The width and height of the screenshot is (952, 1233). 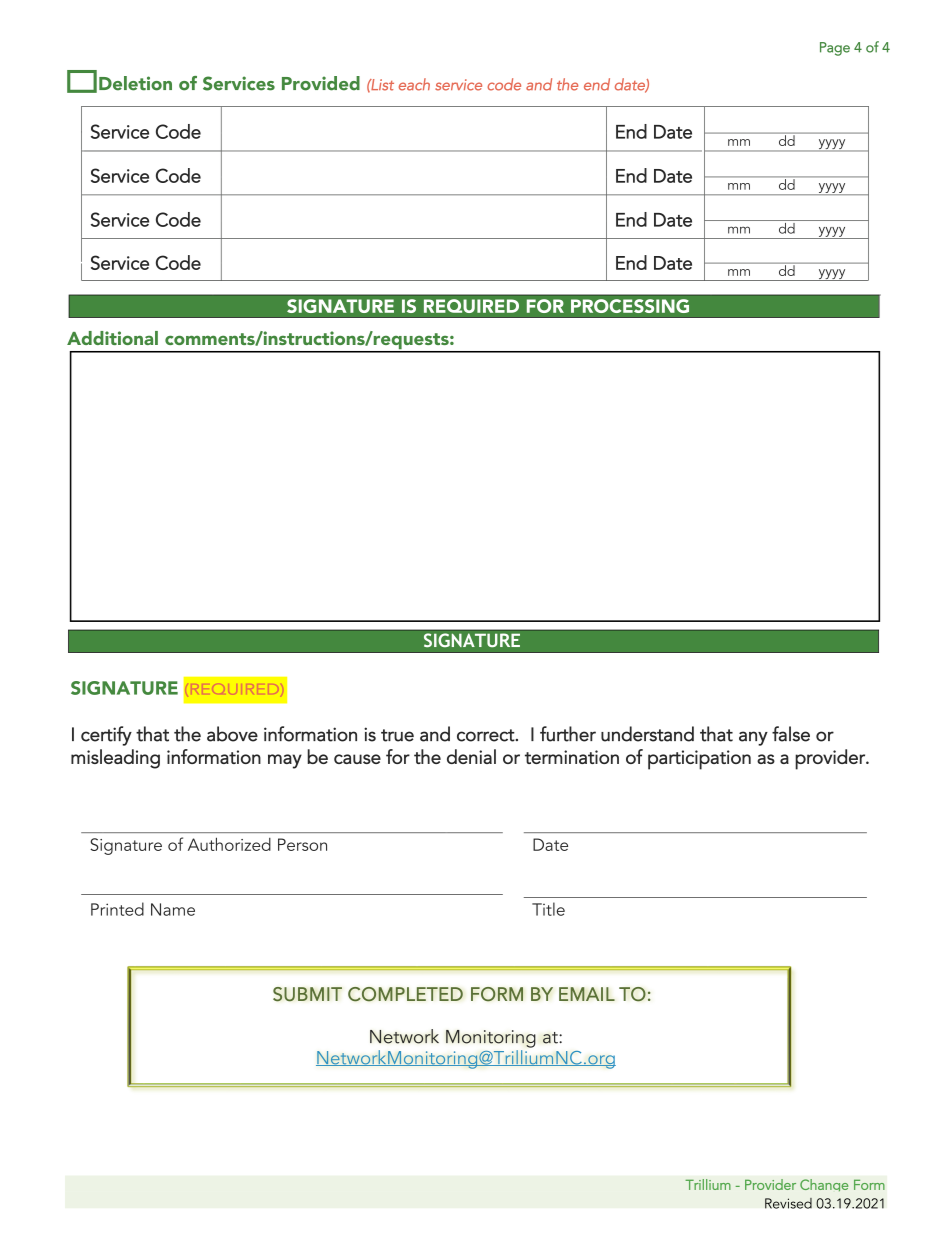 What do you see at coordinates (112, 338) in the screenshot?
I see `Additional` at bounding box center [112, 338].
